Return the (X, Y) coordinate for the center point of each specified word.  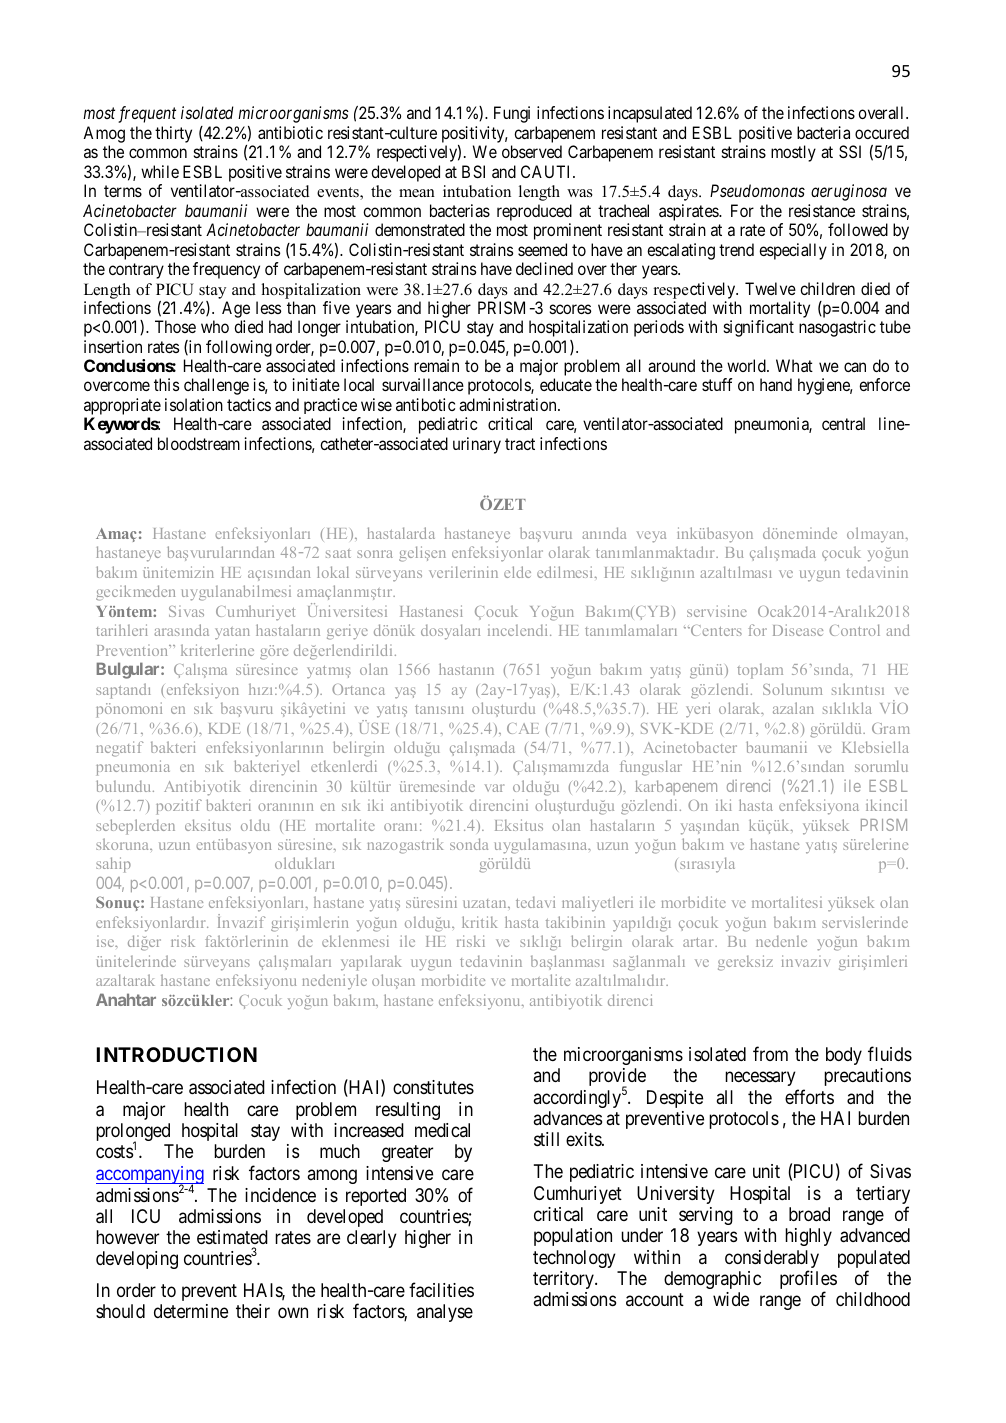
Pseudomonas (757, 190)
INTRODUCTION (177, 1054)
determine (191, 1311)
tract (520, 444)
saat (338, 553)
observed (532, 151)
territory (564, 1280)
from (770, 1053)
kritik (479, 922)
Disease (798, 630)
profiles (808, 1281)
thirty (173, 134)
